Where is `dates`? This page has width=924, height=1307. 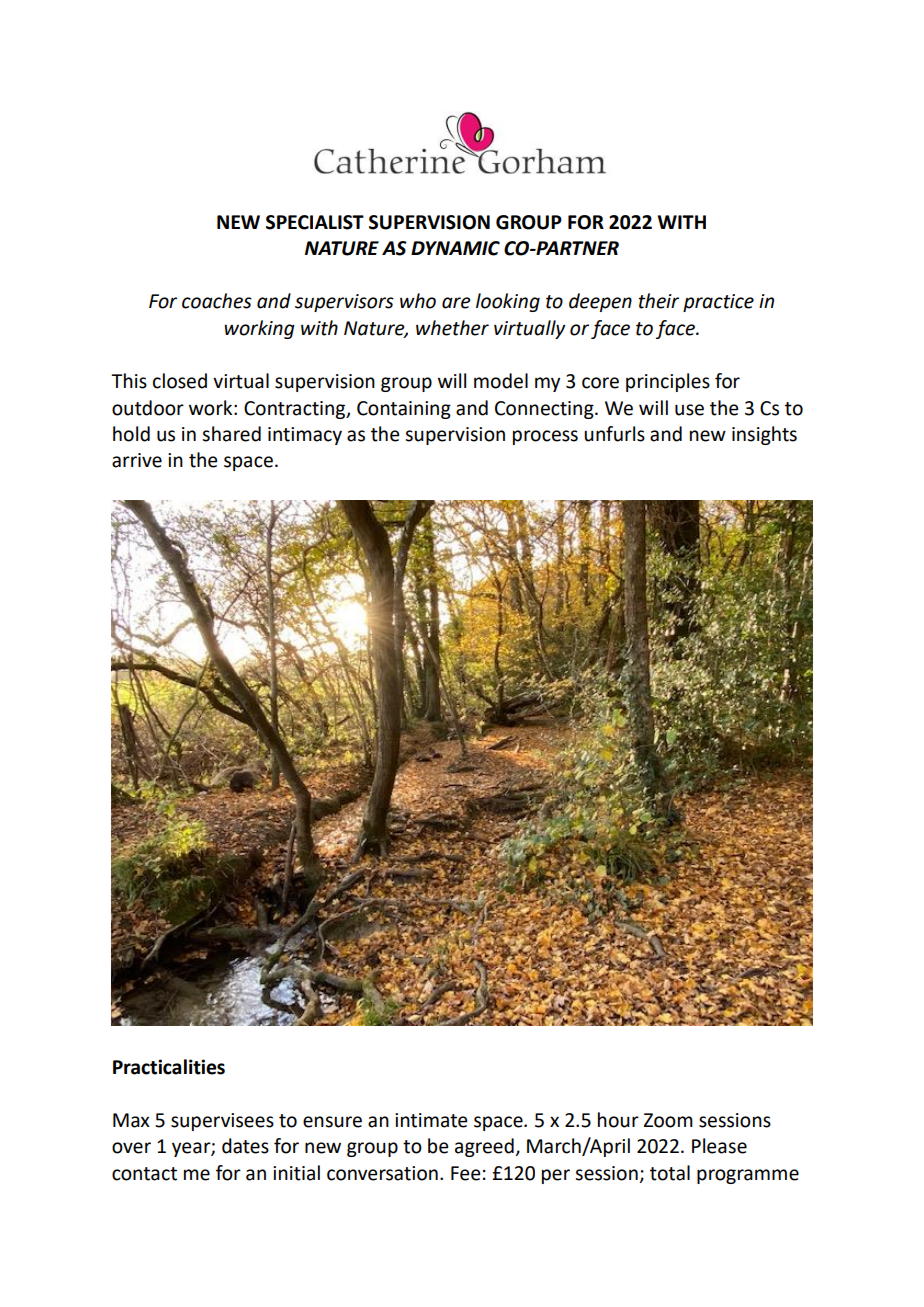
dates is located at coordinates (245, 1146).
